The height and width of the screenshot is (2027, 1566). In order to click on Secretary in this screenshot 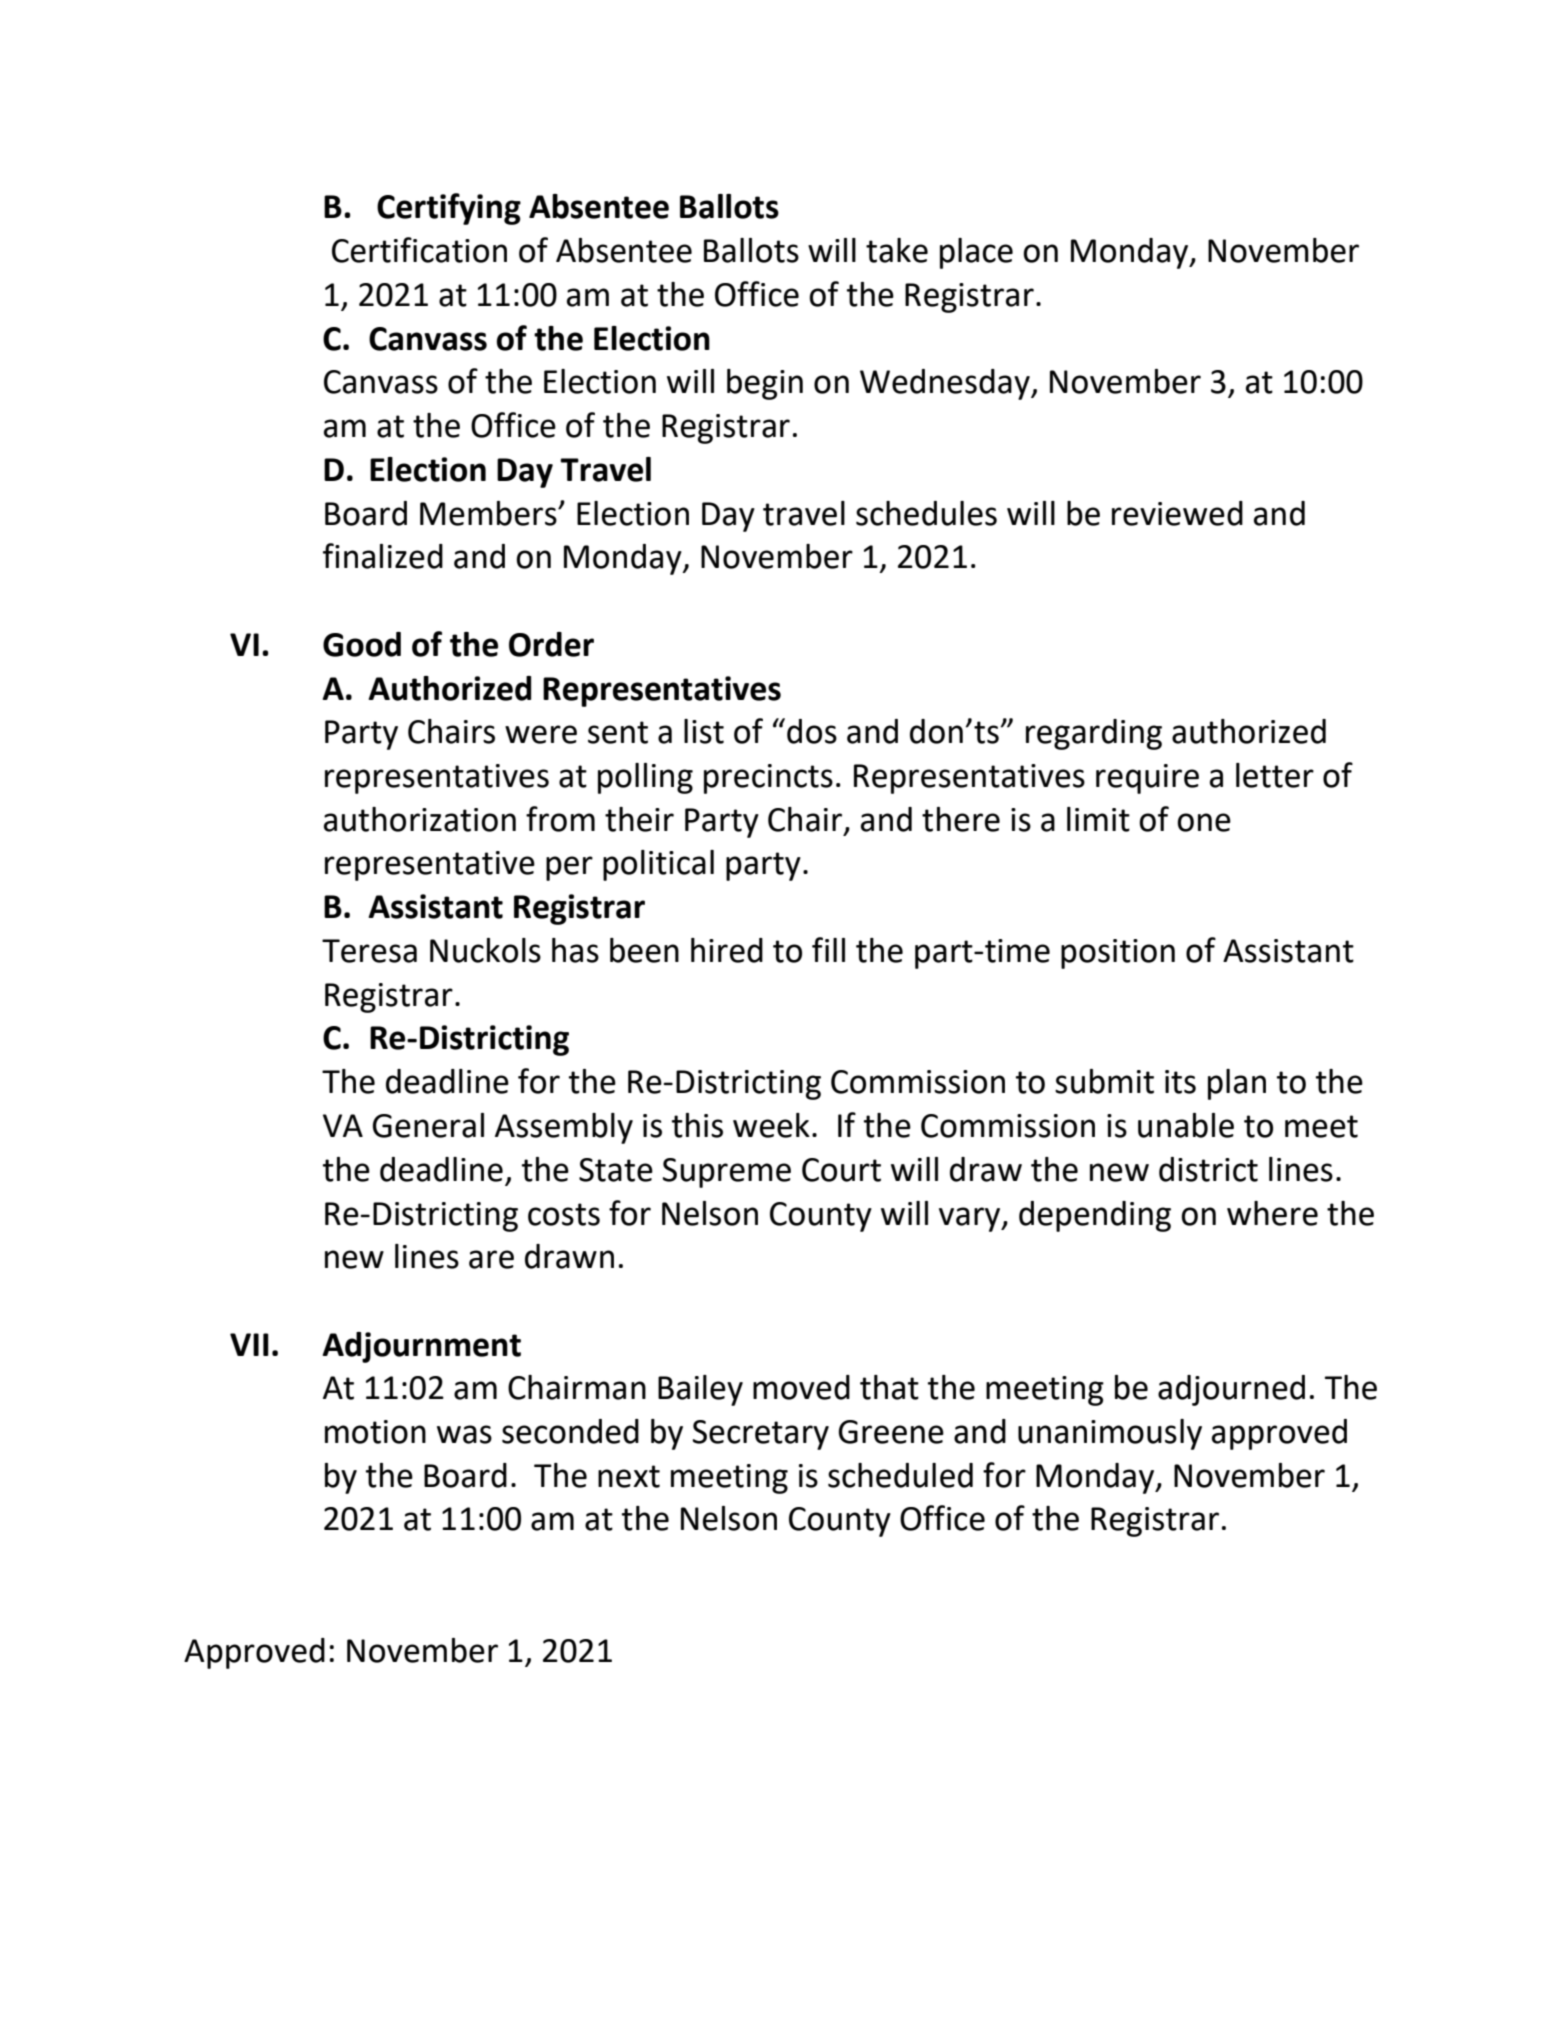, I will do `click(760, 1435)`.
